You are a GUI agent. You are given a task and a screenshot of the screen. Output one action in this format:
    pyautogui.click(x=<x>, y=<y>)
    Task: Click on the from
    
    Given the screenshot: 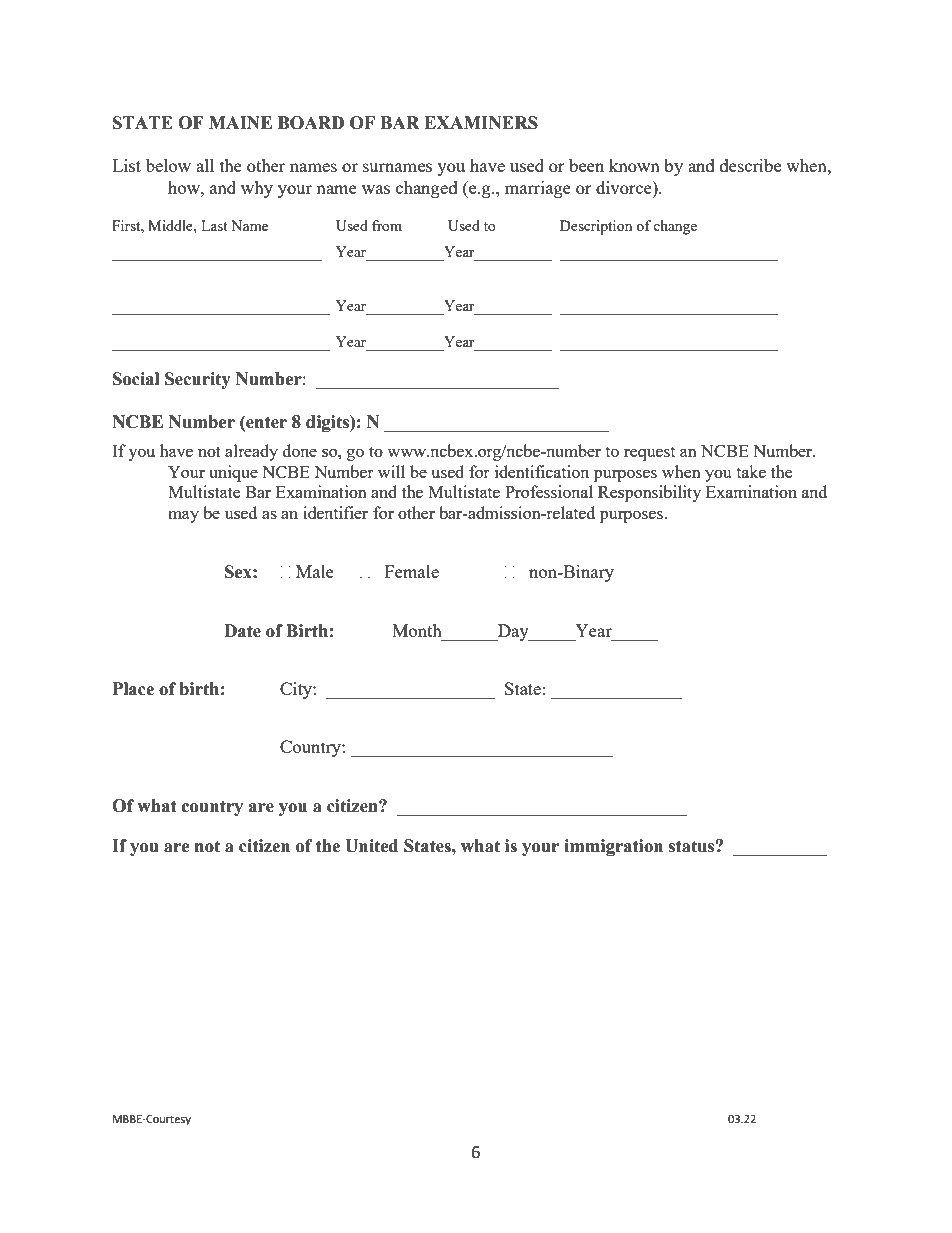 What is the action you would take?
    pyautogui.click(x=387, y=225)
